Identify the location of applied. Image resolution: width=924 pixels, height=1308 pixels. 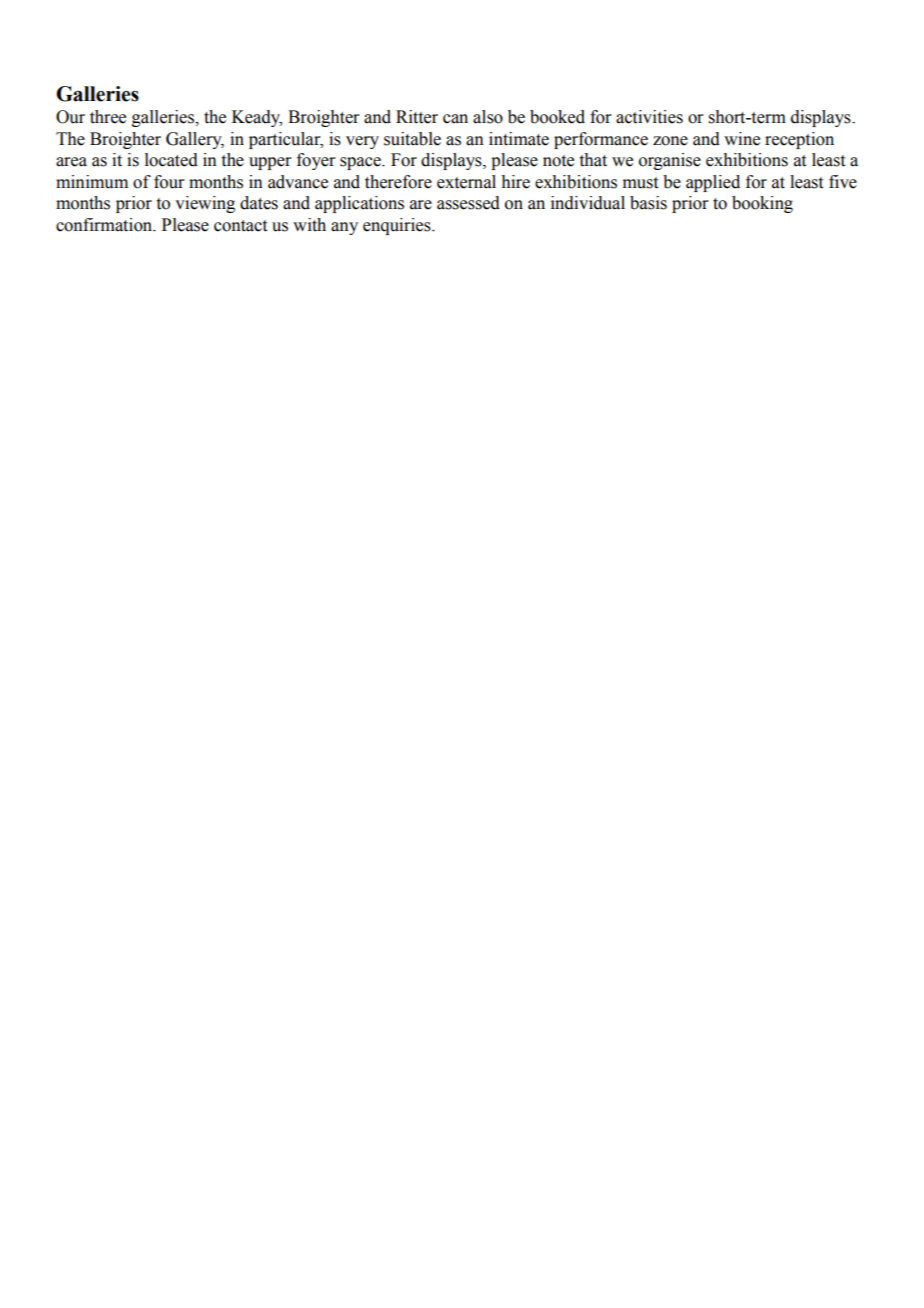
(713, 183).
